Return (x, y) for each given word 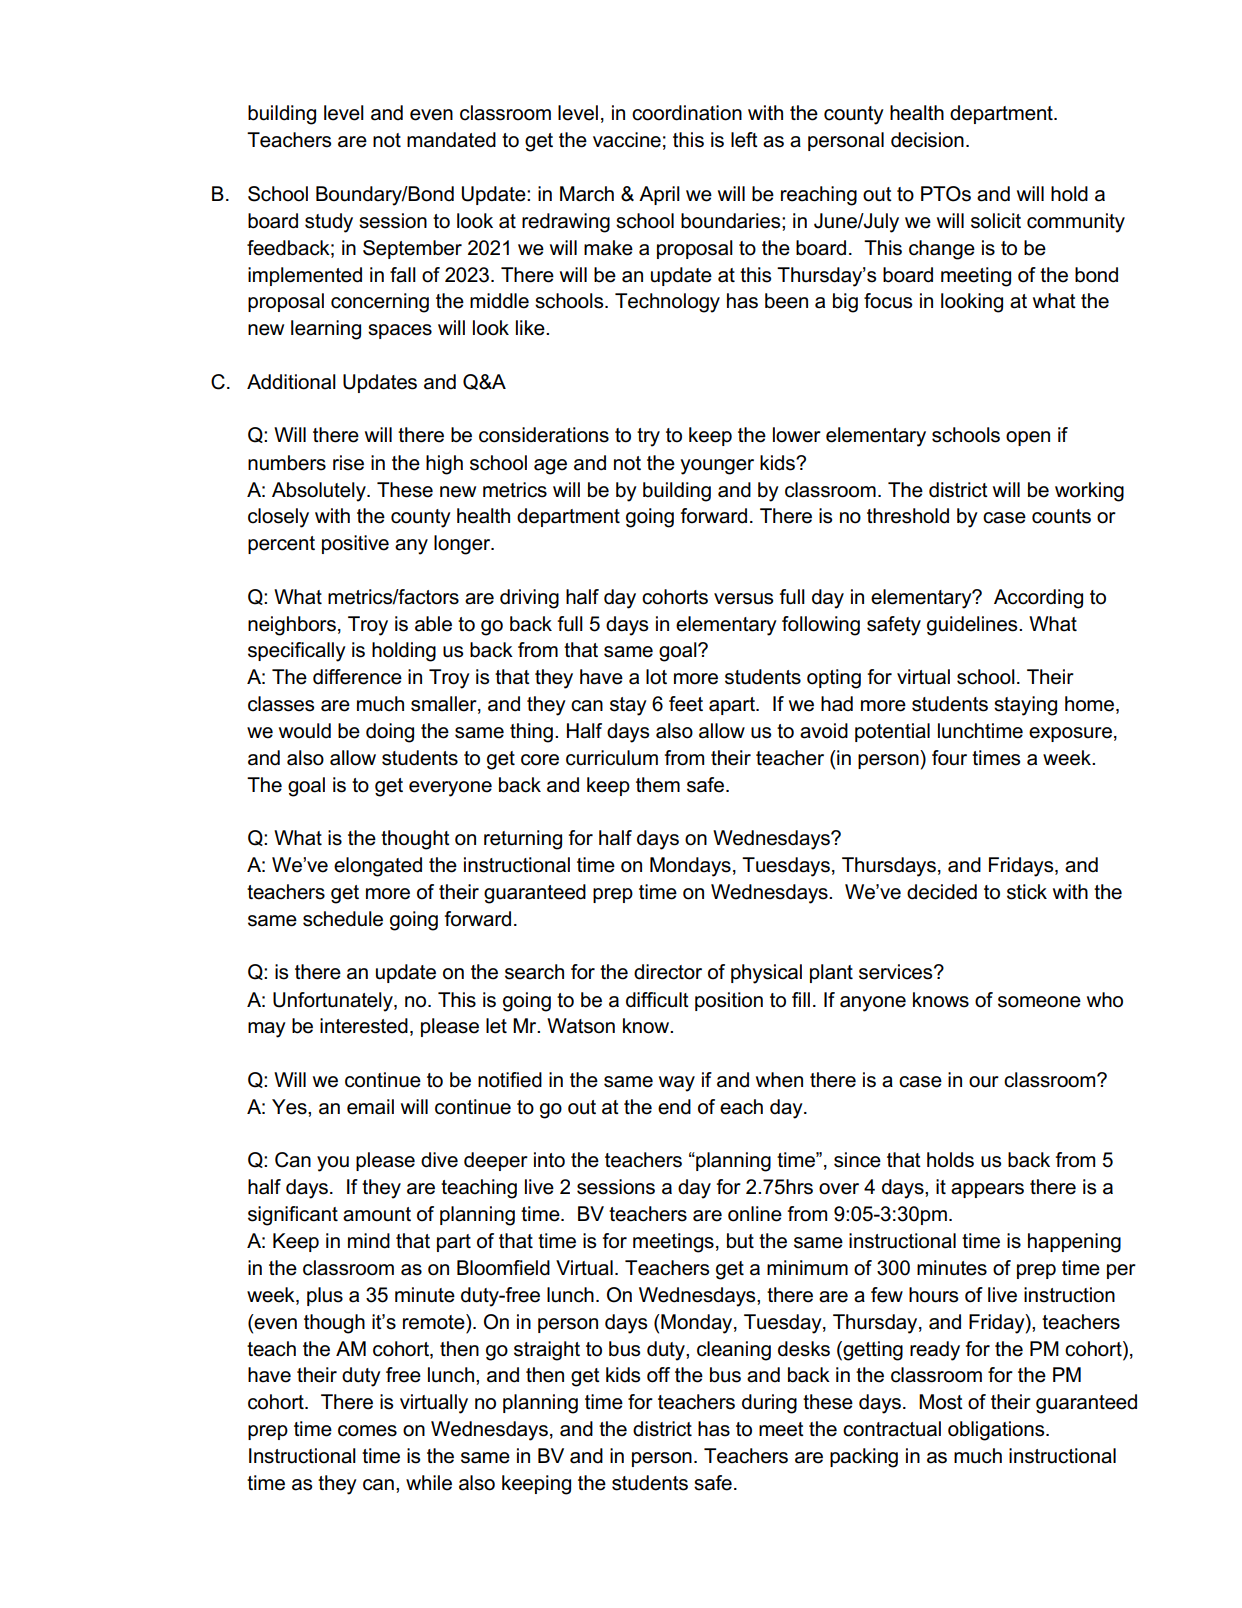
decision (927, 140)
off (658, 1375)
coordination (687, 113)
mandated (451, 140)
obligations (997, 1431)
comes (367, 1431)
